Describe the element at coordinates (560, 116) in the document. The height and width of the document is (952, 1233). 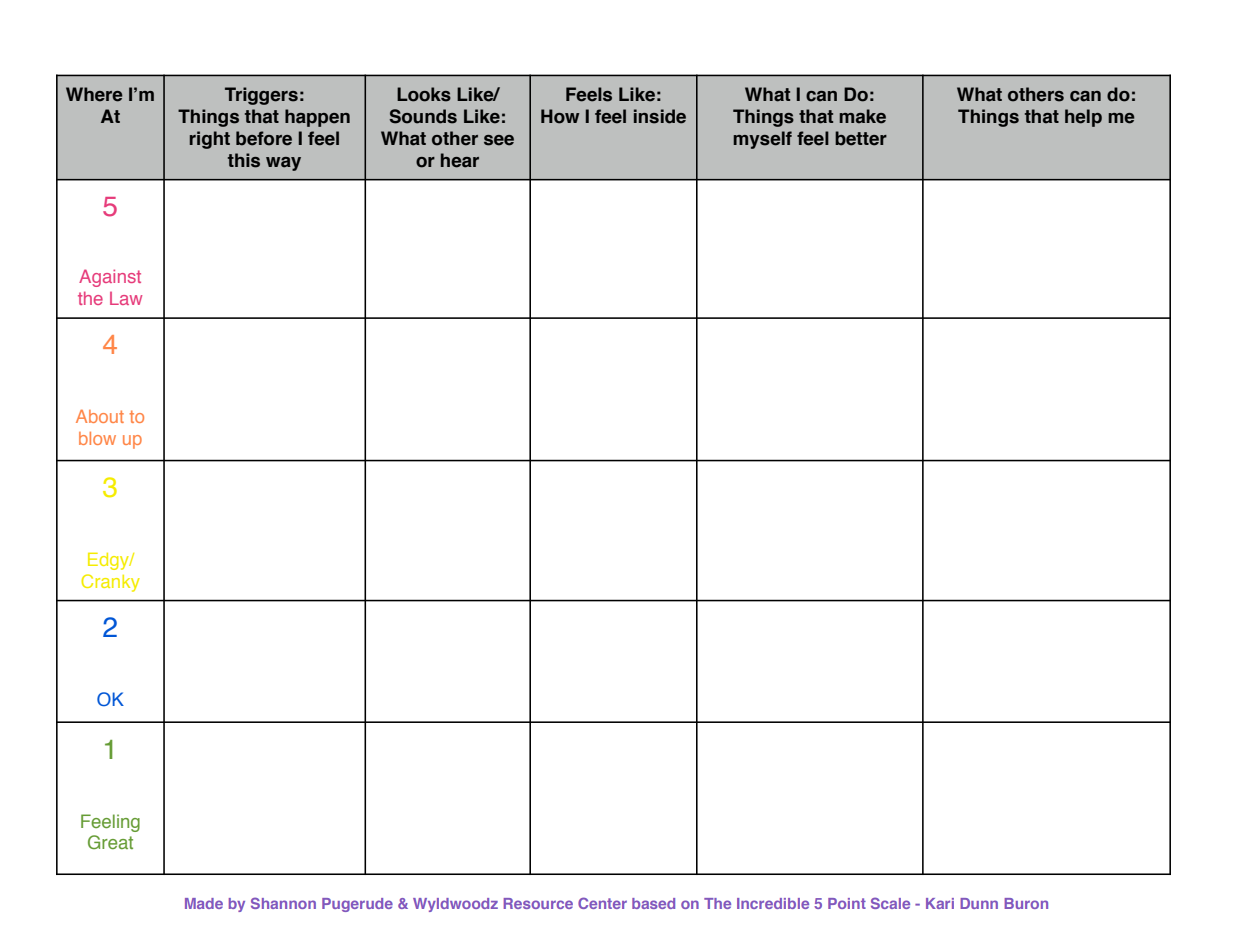
I see `How` at that location.
